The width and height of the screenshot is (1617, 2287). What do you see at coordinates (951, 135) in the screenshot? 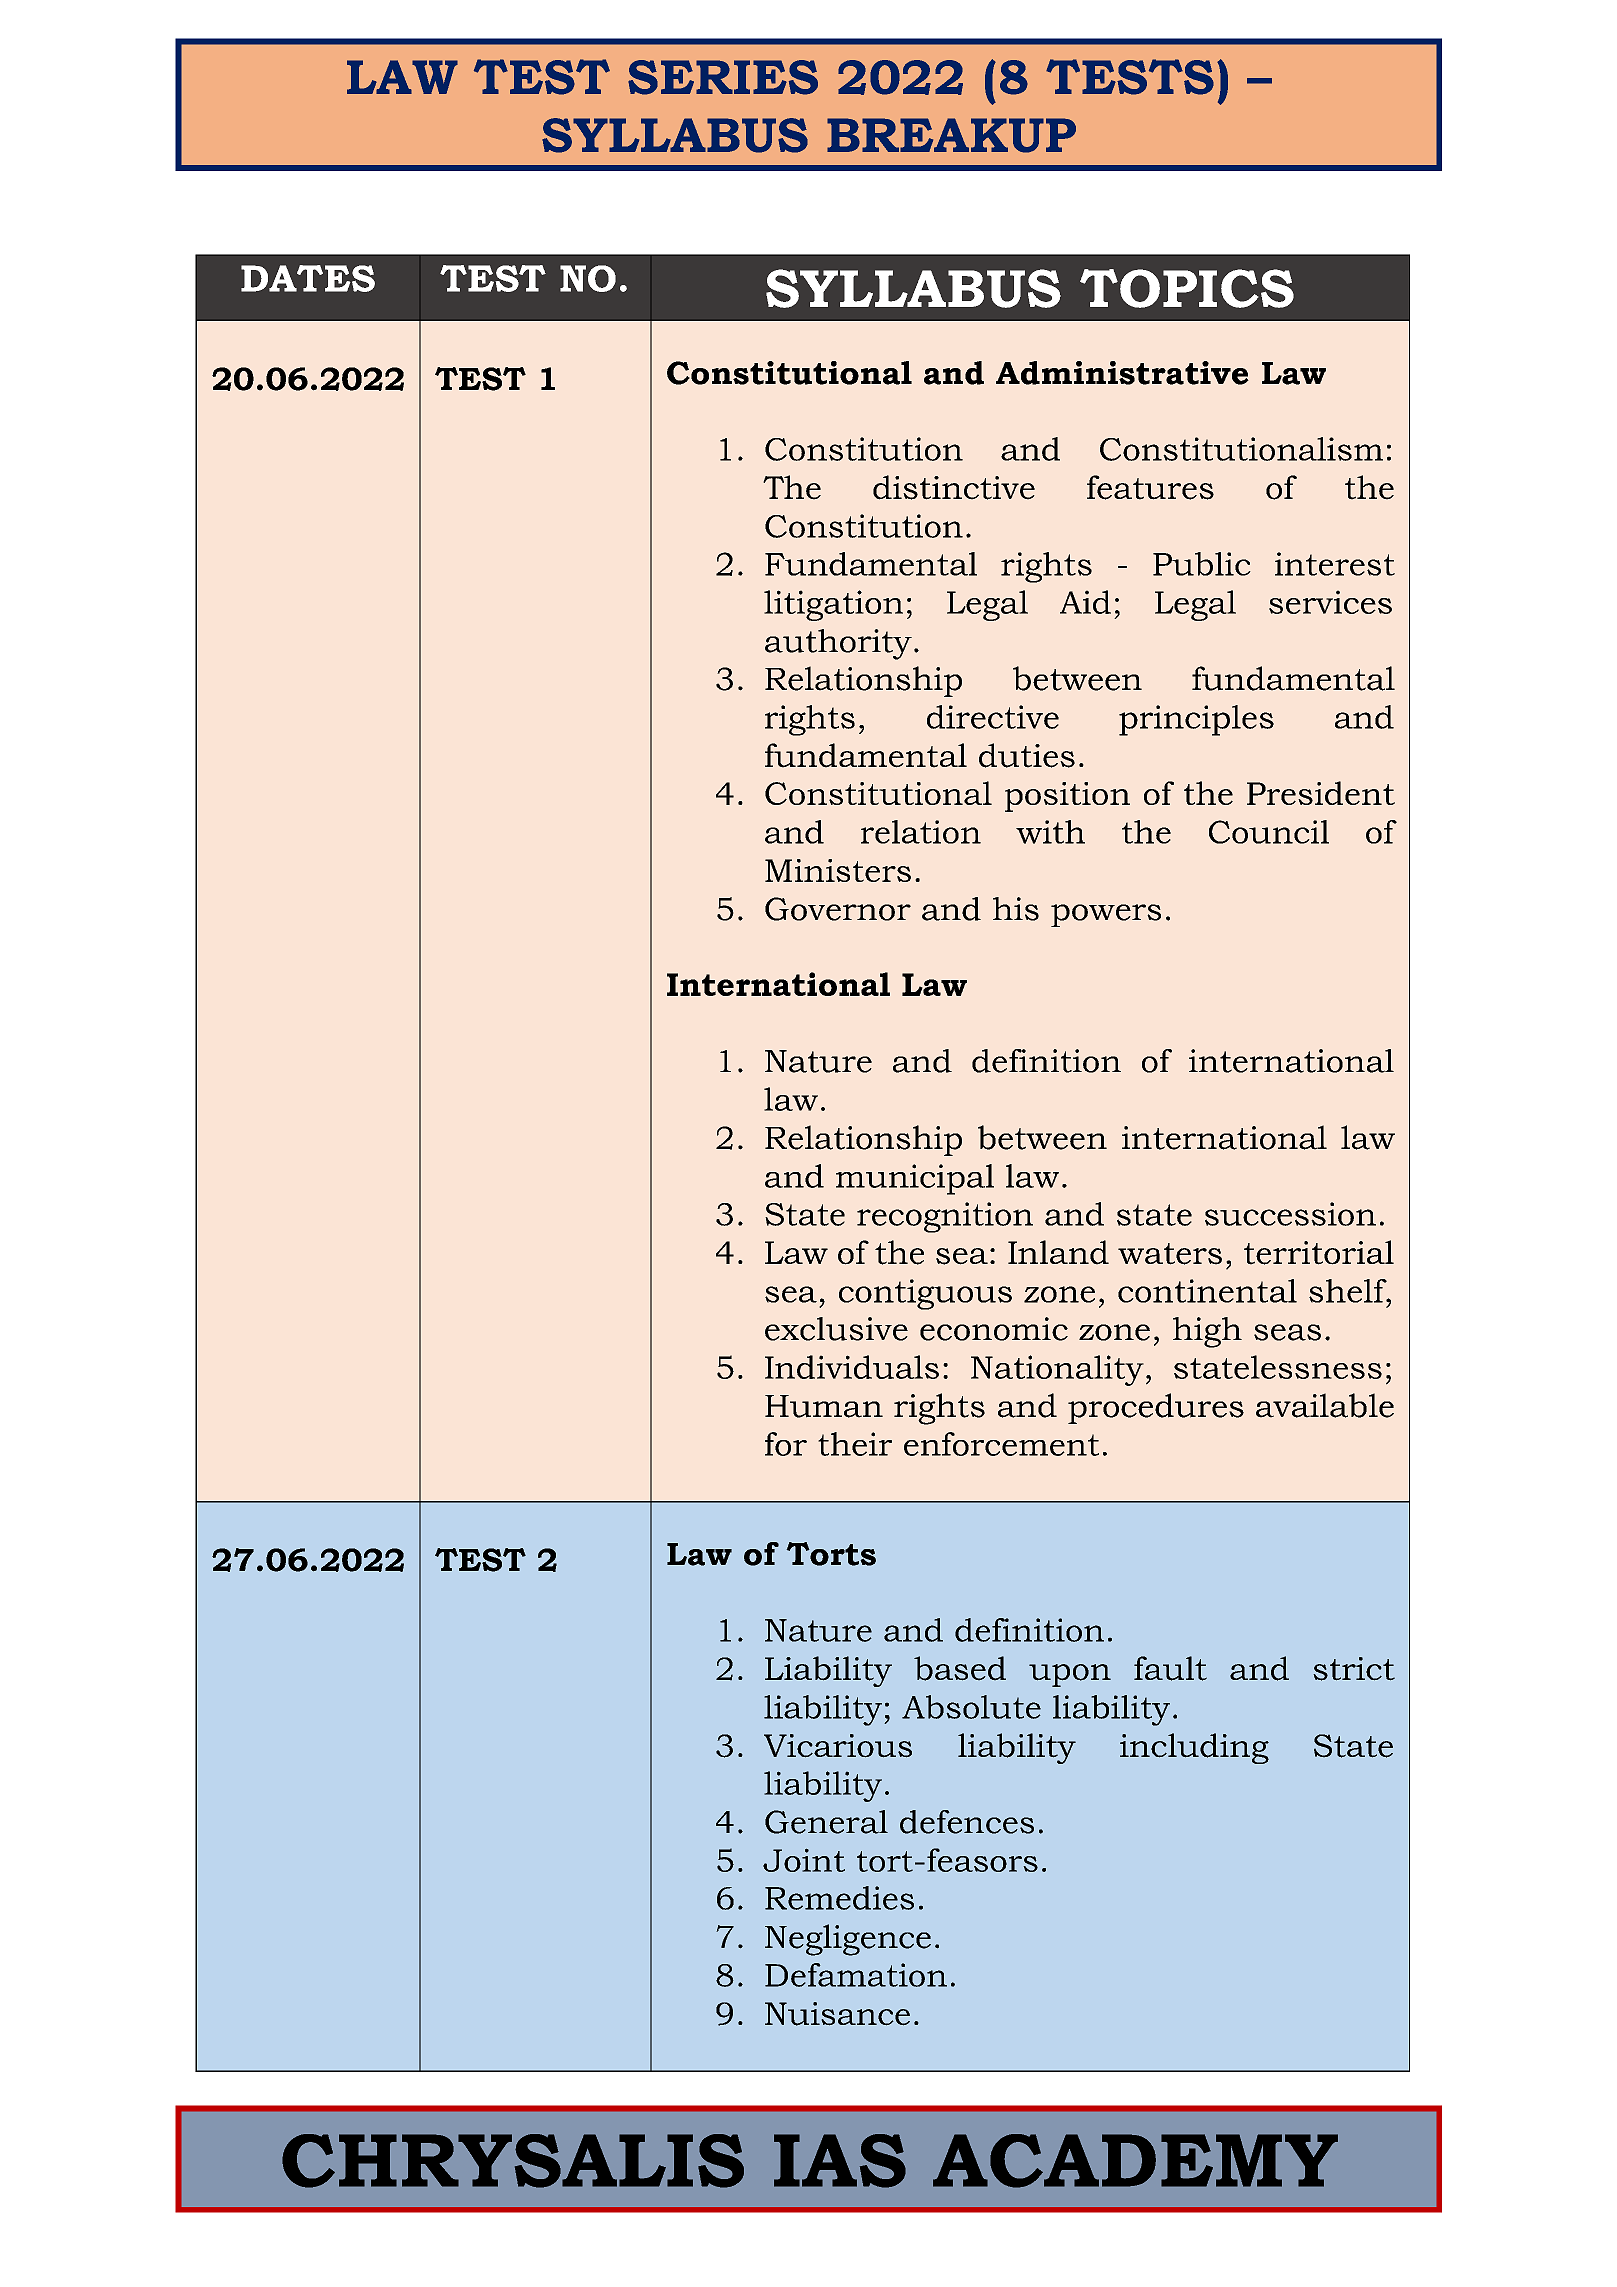
I see `BREAKUP` at bounding box center [951, 135].
